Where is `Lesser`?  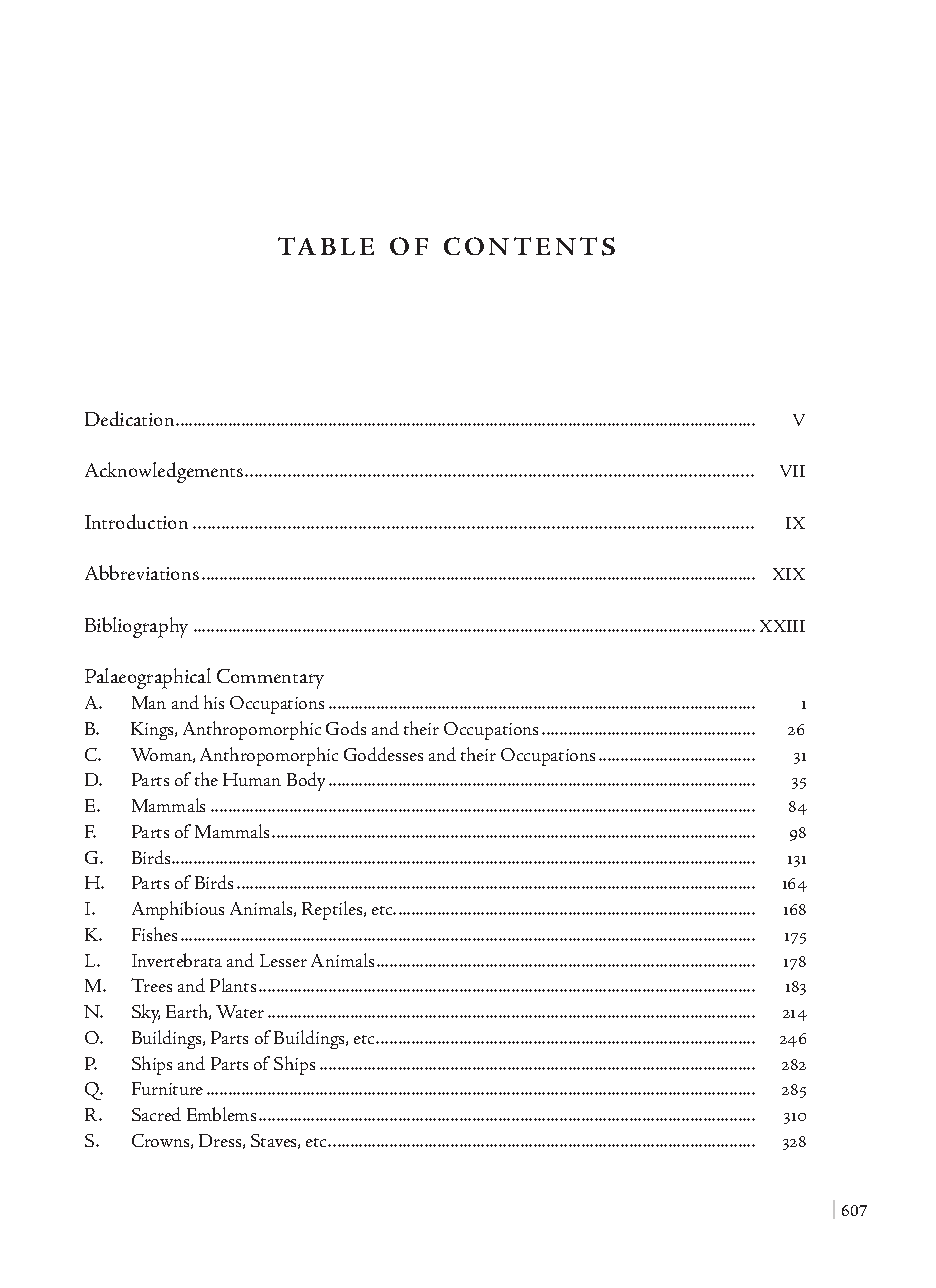 Lesser is located at coordinates (283, 960).
